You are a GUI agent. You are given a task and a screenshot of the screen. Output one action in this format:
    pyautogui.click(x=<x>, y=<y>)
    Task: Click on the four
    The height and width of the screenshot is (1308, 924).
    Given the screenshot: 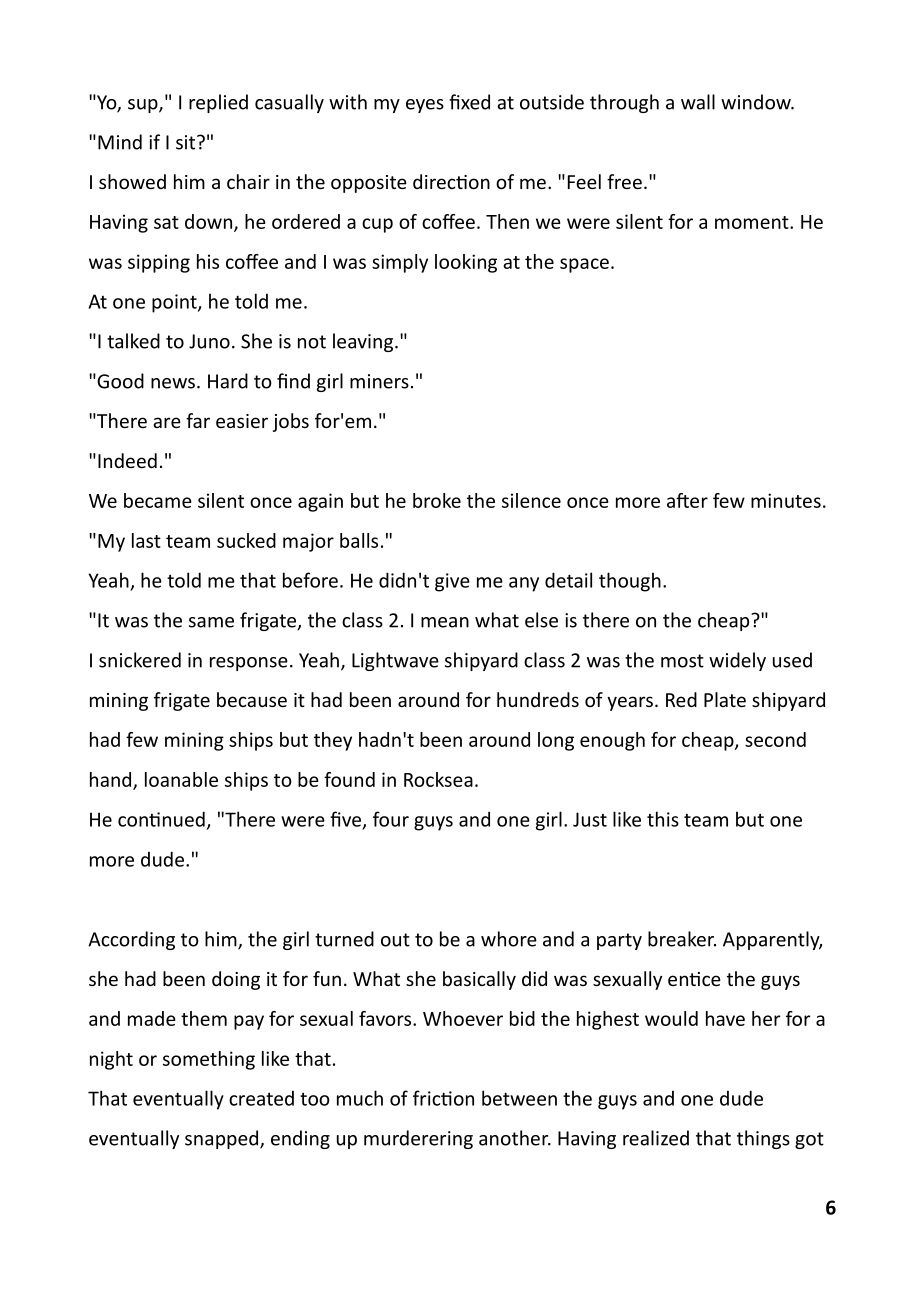 What is the action you would take?
    pyautogui.click(x=391, y=819)
